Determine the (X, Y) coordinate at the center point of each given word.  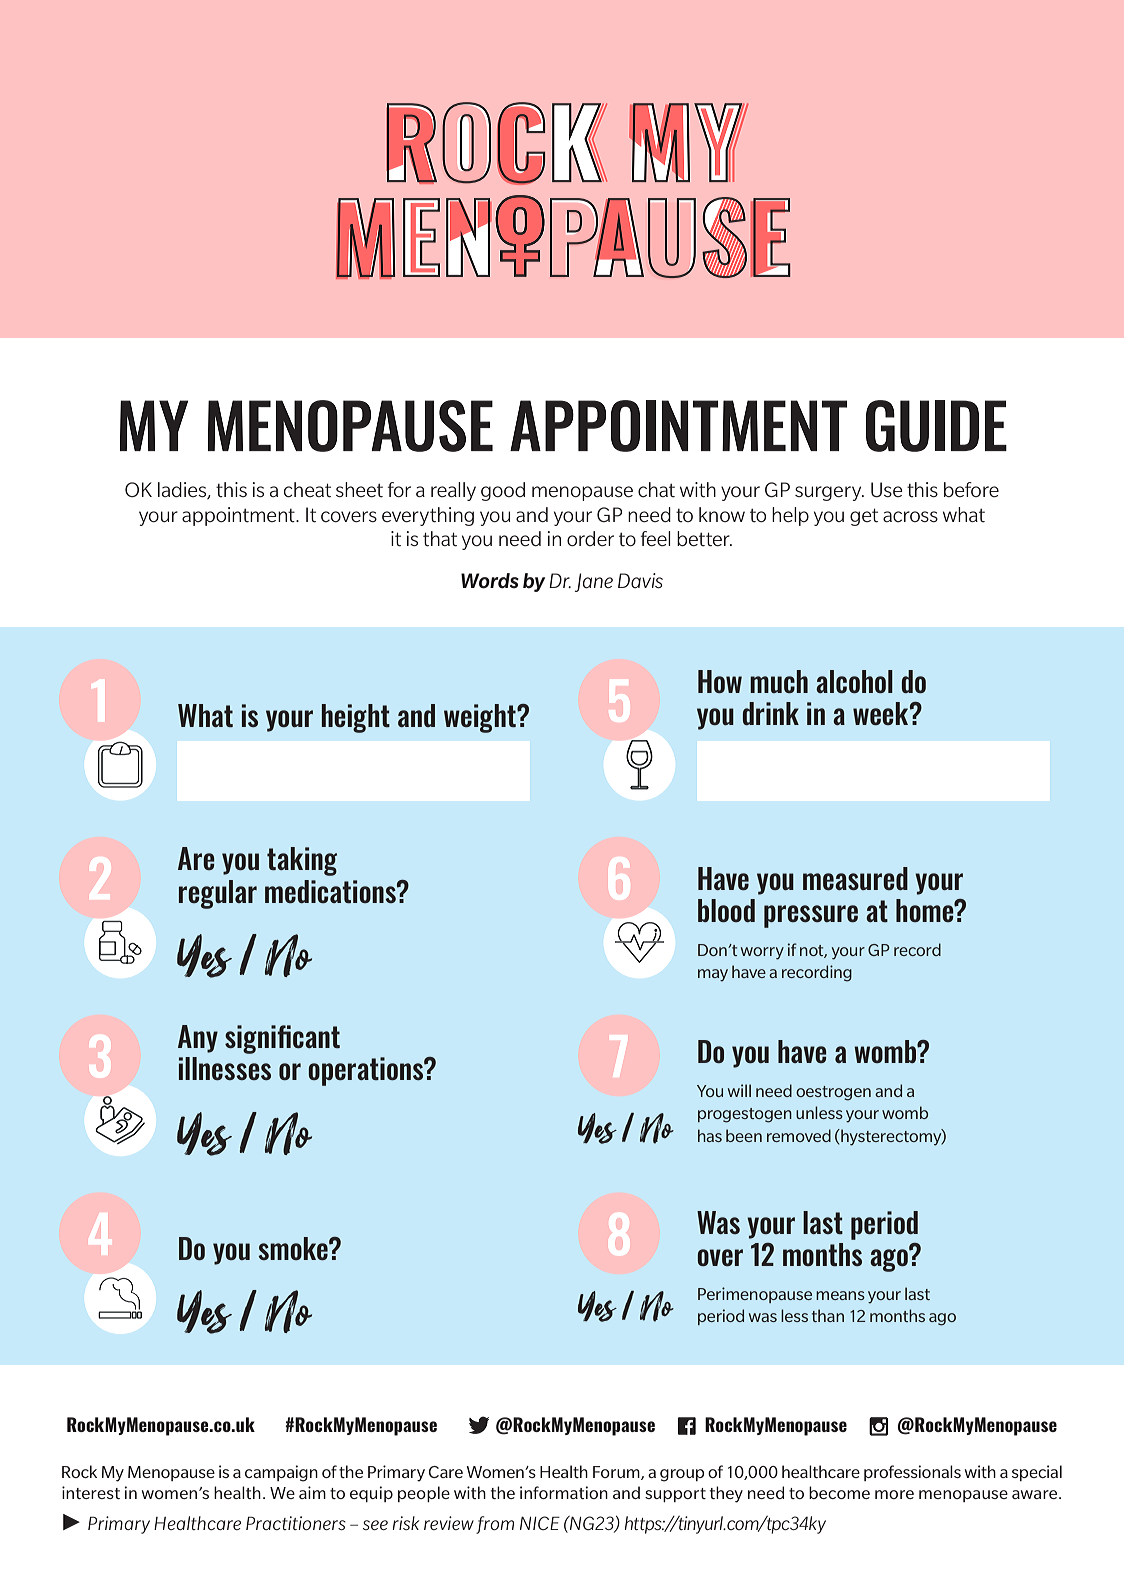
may (713, 975)
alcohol (854, 681)
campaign (281, 1473)
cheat (307, 490)
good (503, 491)
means (840, 1295)
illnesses (225, 1068)
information (564, 1492)
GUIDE (936, 426)
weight (481, 718)
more (894, 1494)
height (356, 718)
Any (198, 1039)
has (710, 1135)
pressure (811, 916)
